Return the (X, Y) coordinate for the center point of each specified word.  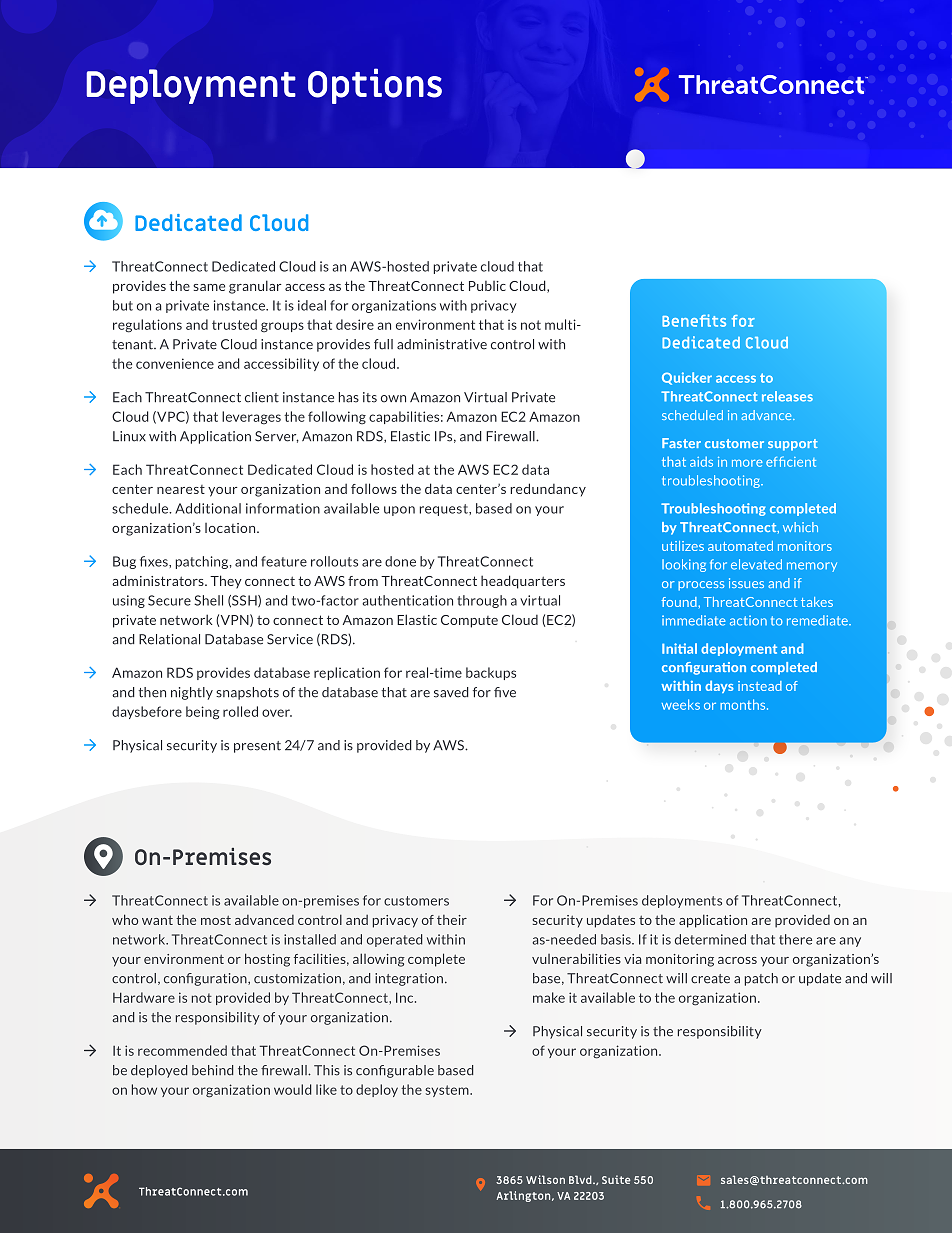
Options (375, 86)
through (482, 601)
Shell (208, 600)
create (710, 979)
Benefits (694, 320)
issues (746, 583)
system (448, 1091)
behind (212, 1070)
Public (487, 286)
